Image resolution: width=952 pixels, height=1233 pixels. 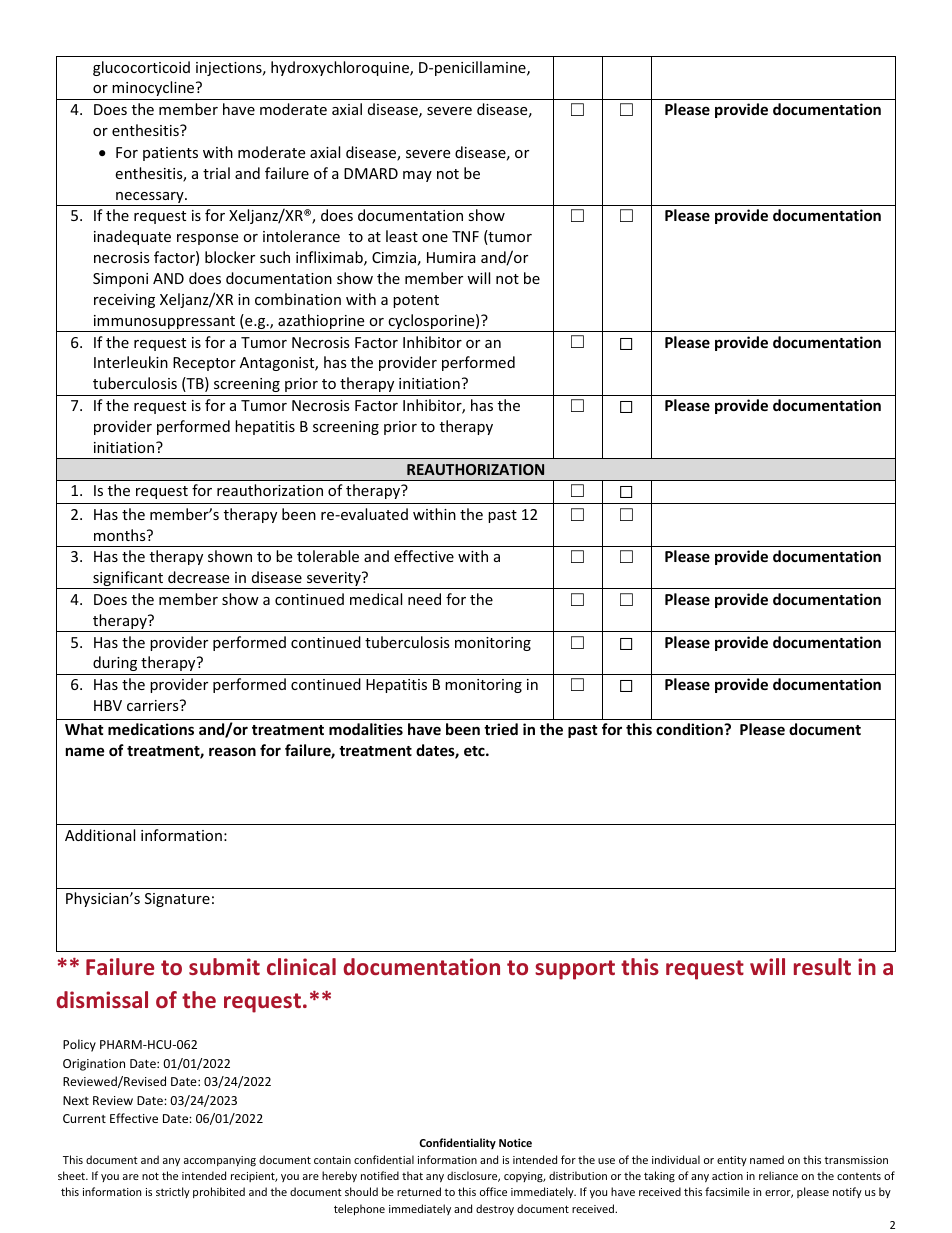 I want to click on condition, so click(x=690, y=729).
